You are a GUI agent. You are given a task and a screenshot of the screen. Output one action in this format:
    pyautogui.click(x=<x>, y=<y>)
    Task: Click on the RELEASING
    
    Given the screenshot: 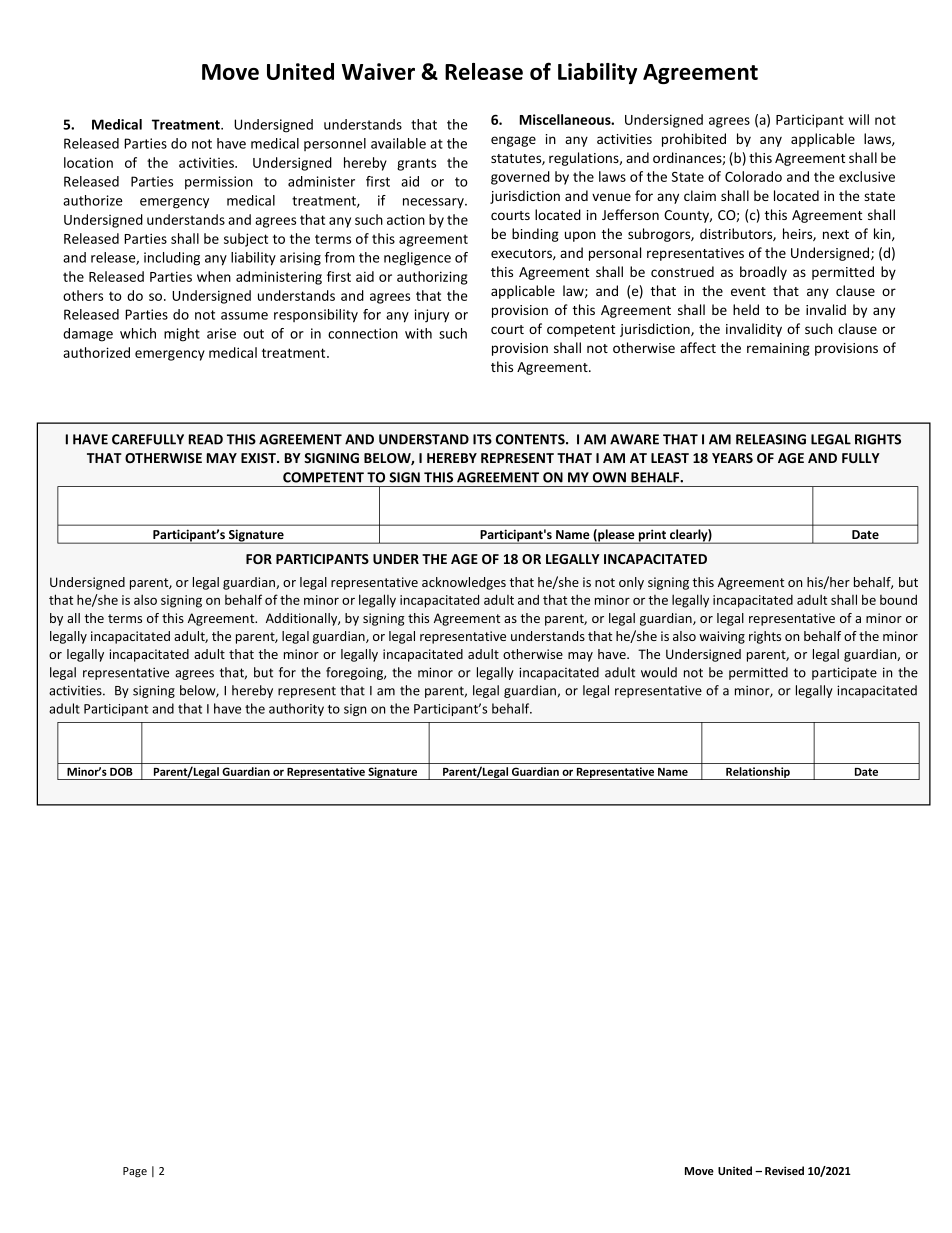 What is the action you would take?
    pyautogui.click(x=771, y=439)
